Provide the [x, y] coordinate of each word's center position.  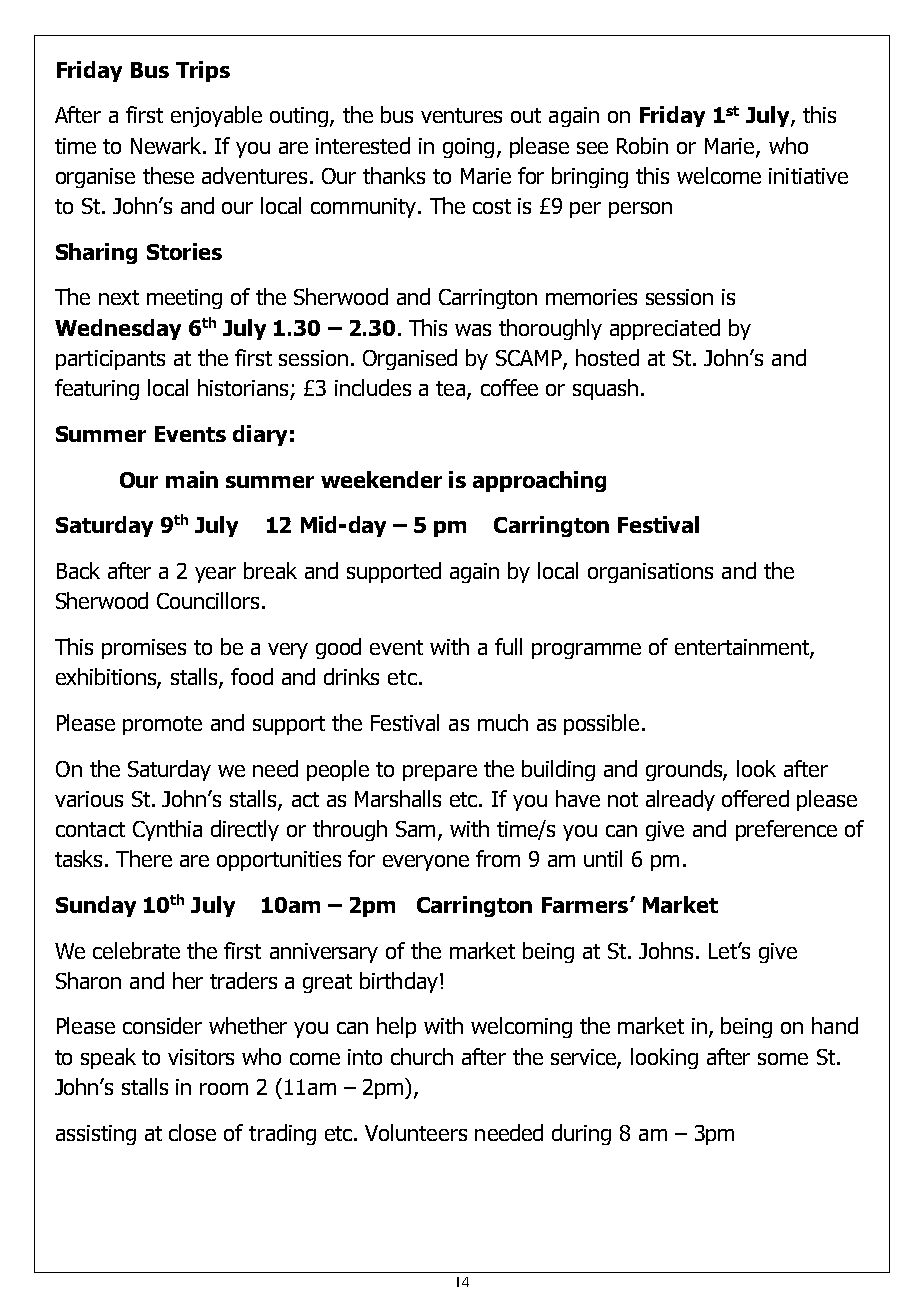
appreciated [665, 329]
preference [786, 830]
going [468, 148]
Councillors [208, 600]
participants [110, 360]
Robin [642, 145]
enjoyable [216, 116]
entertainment [743, 648]
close [192, 1132]
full [508, 646]
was [473, 330]
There [144, 858]
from [498, 858]
